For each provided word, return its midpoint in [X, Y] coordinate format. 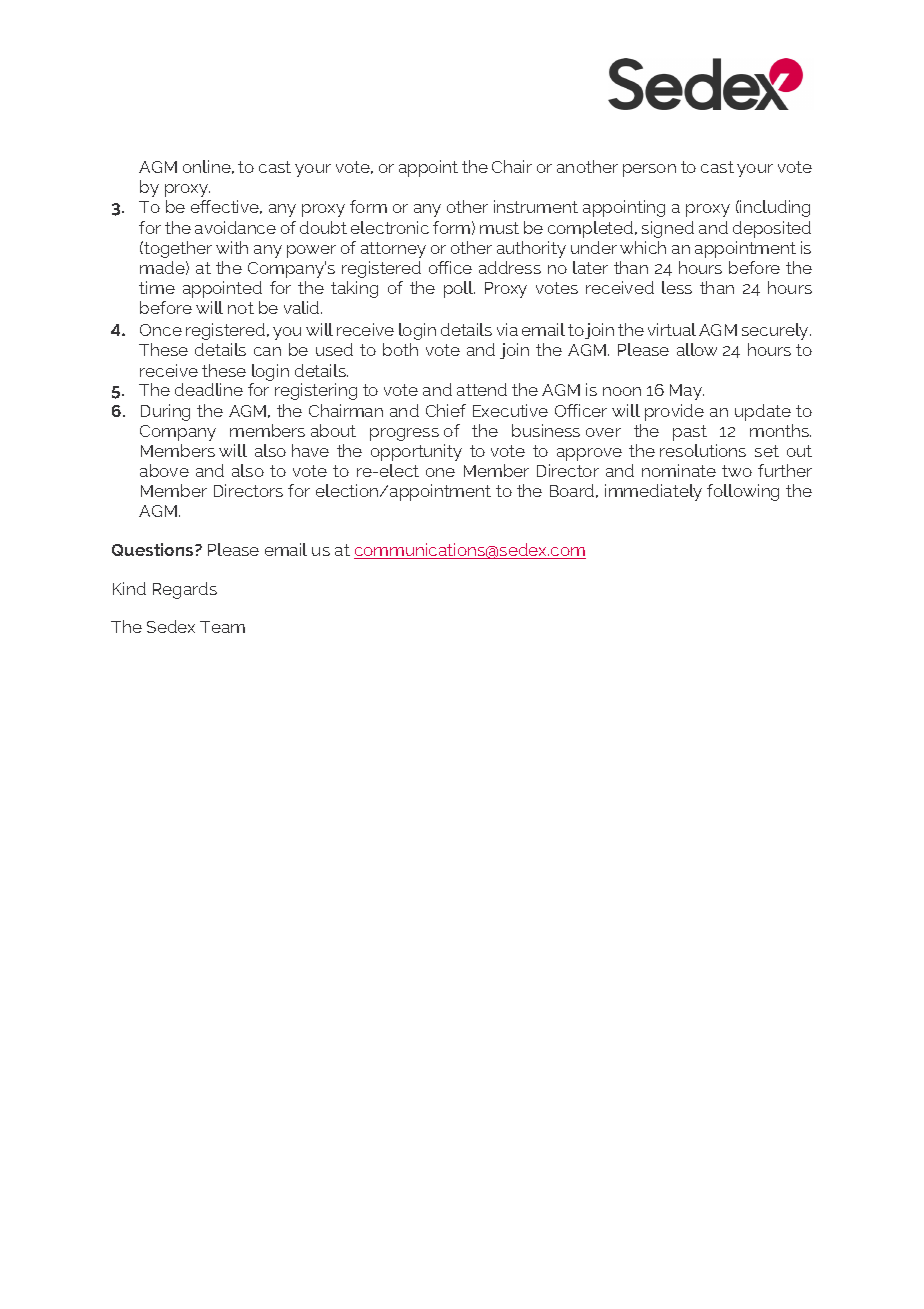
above [164, 470]
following [743, 492]
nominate [679, 470]
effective [226, 207]
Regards [185, 590]
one [440, 472]
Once [161, 330]
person [649, 170]
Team [222, 627]
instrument [536, 206]
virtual [672, 329]
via [507, 329]
